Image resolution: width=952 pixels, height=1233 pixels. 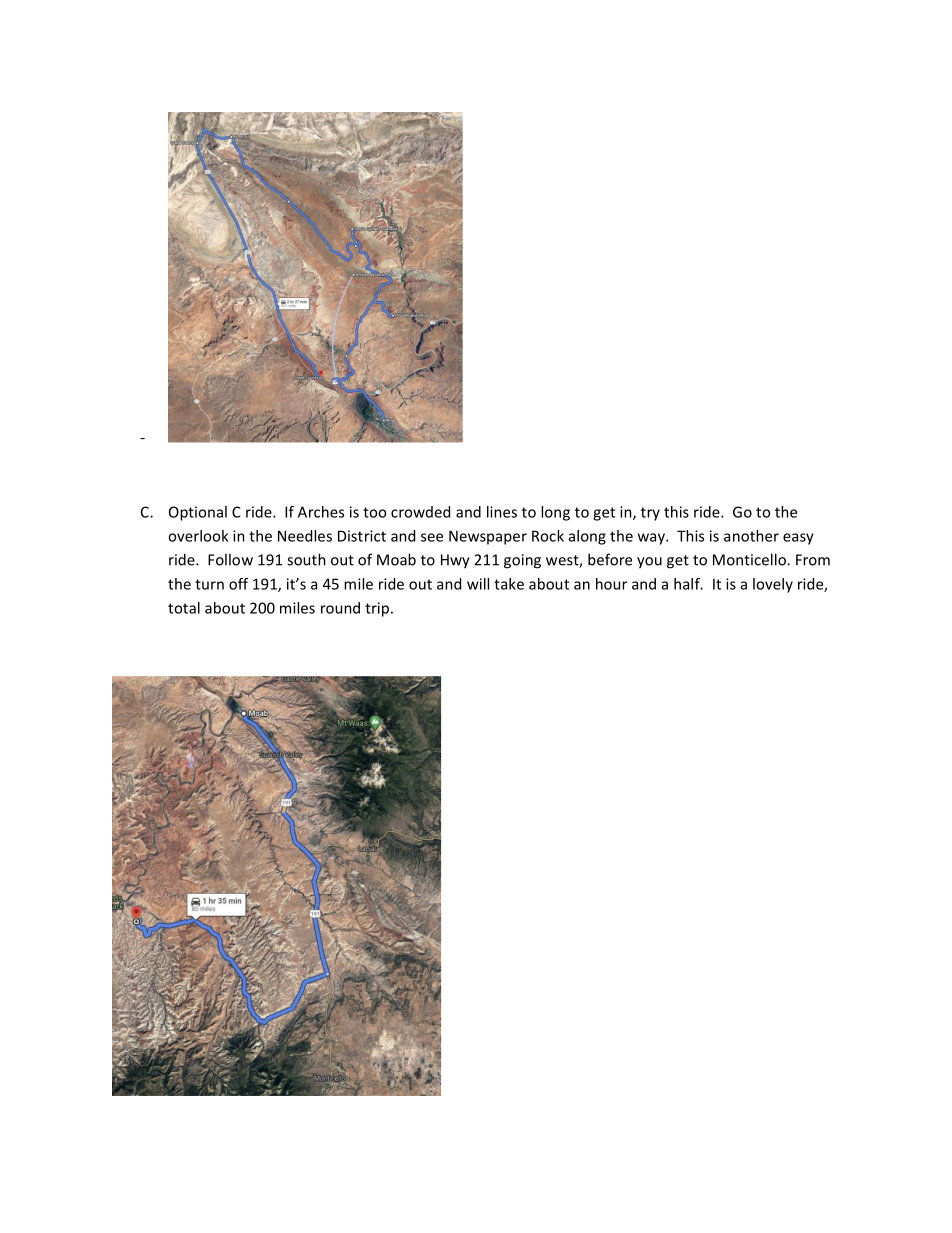 What do you see at coordinates (773, 585) in the screenshot?
I see `lovely` at bounding box center [773, 585].
